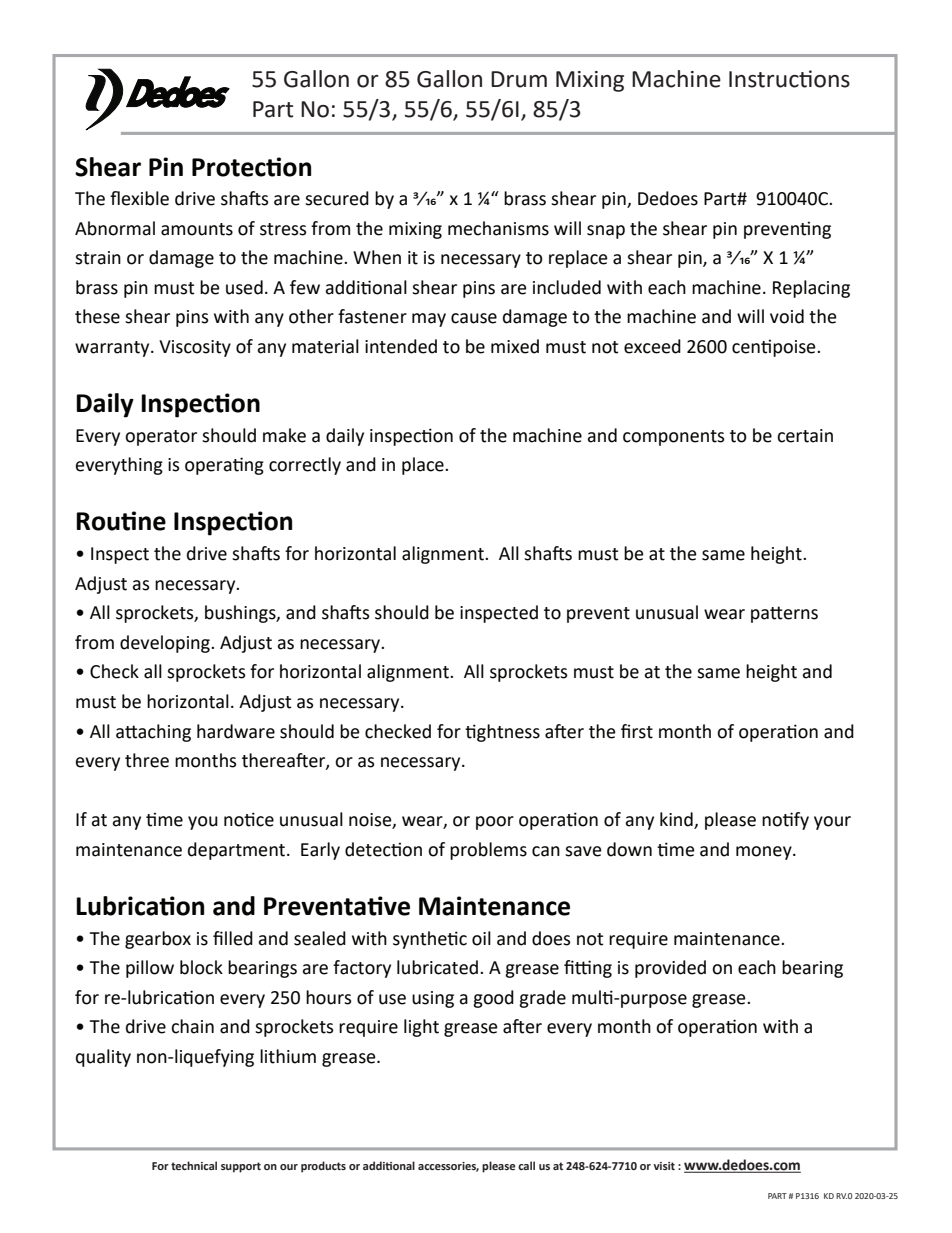  What do you see at coordinates (197, 229) in the screenshot?
I see `amounts` at bounding box center [197, 229].
